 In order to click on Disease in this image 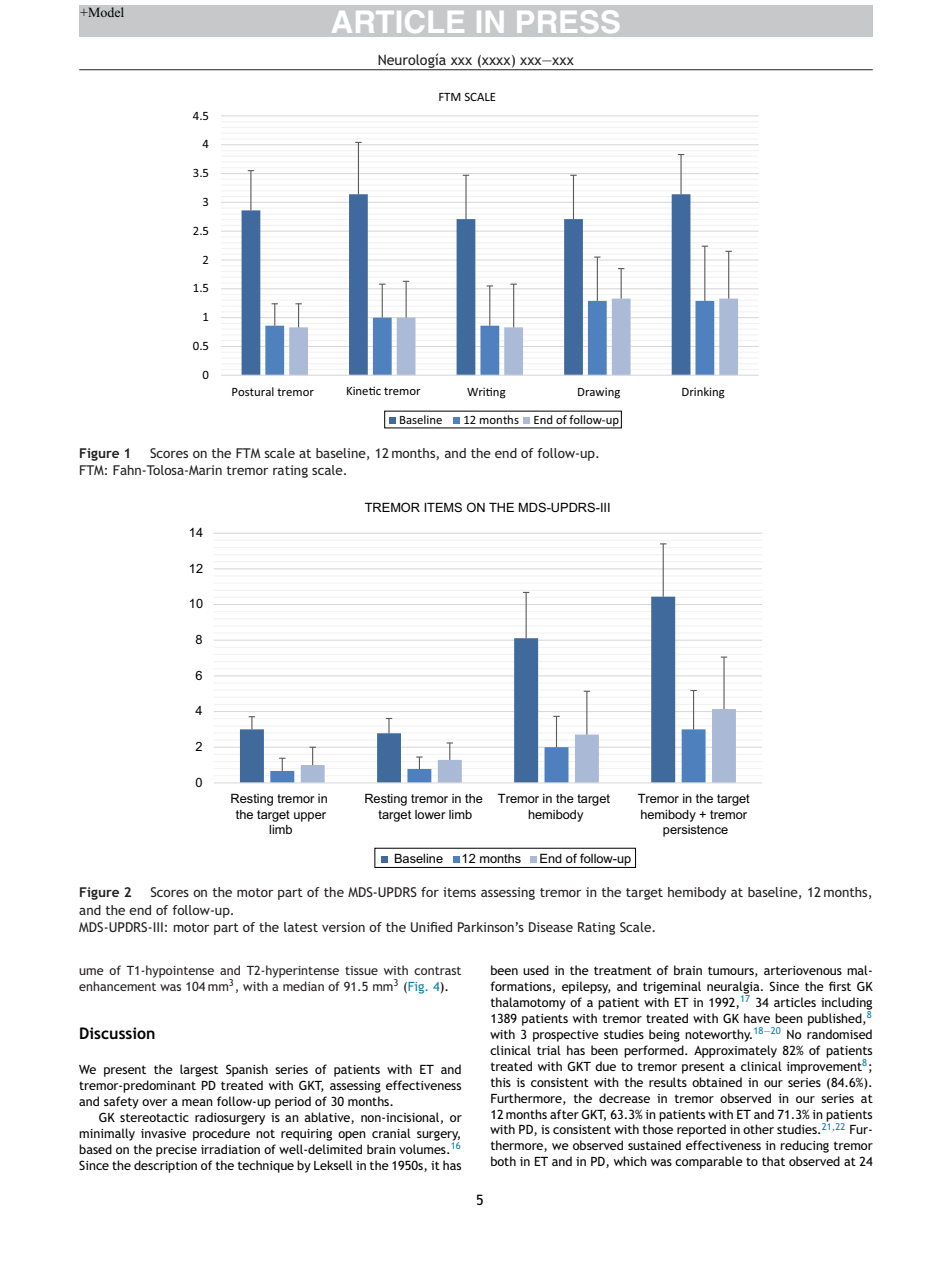, I will do `click(551, 927)`.
